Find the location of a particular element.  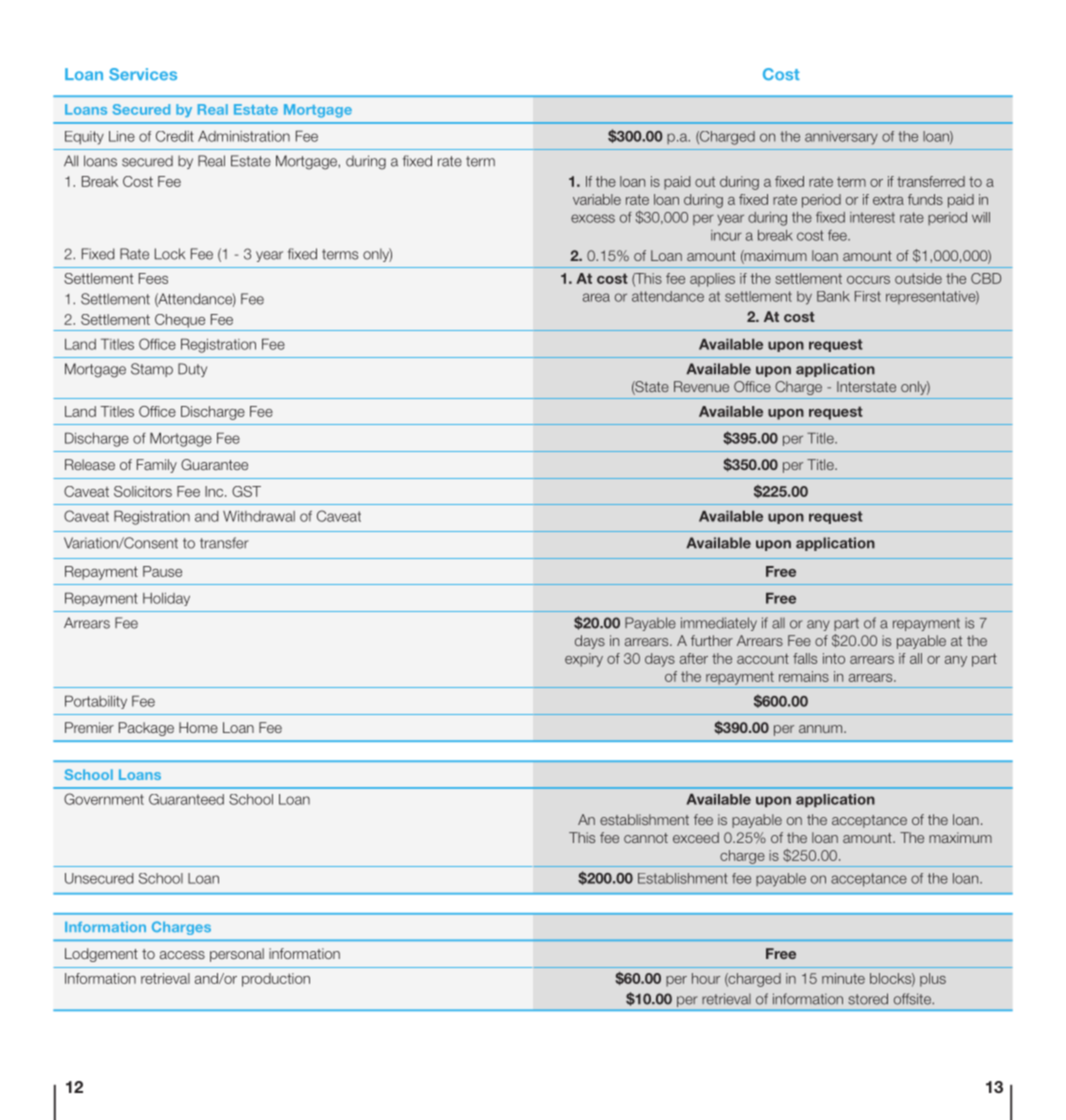

Credit is located at coordinates (175, 136).
